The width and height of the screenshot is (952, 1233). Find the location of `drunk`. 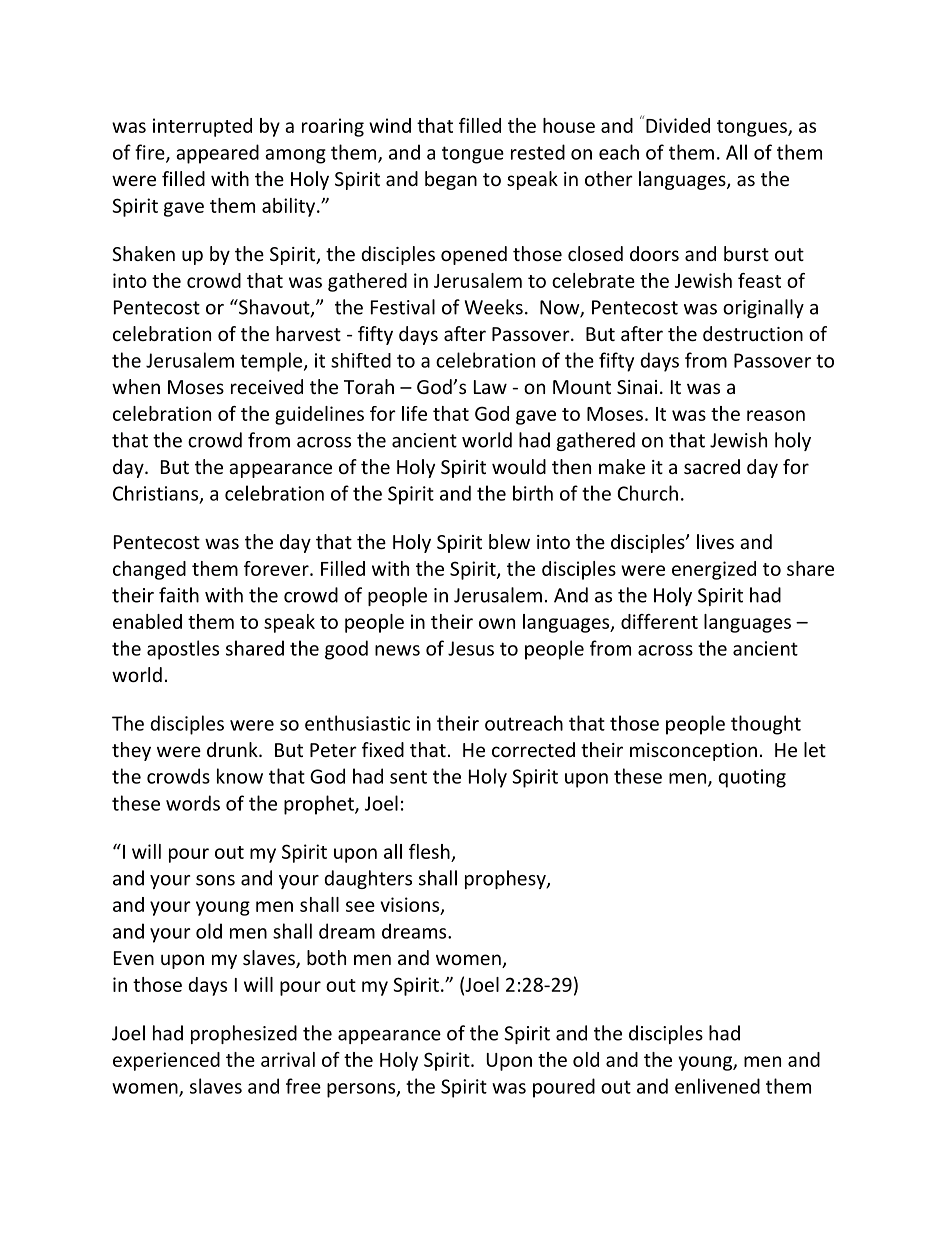

drunk is located at coordinates (233, 749).
